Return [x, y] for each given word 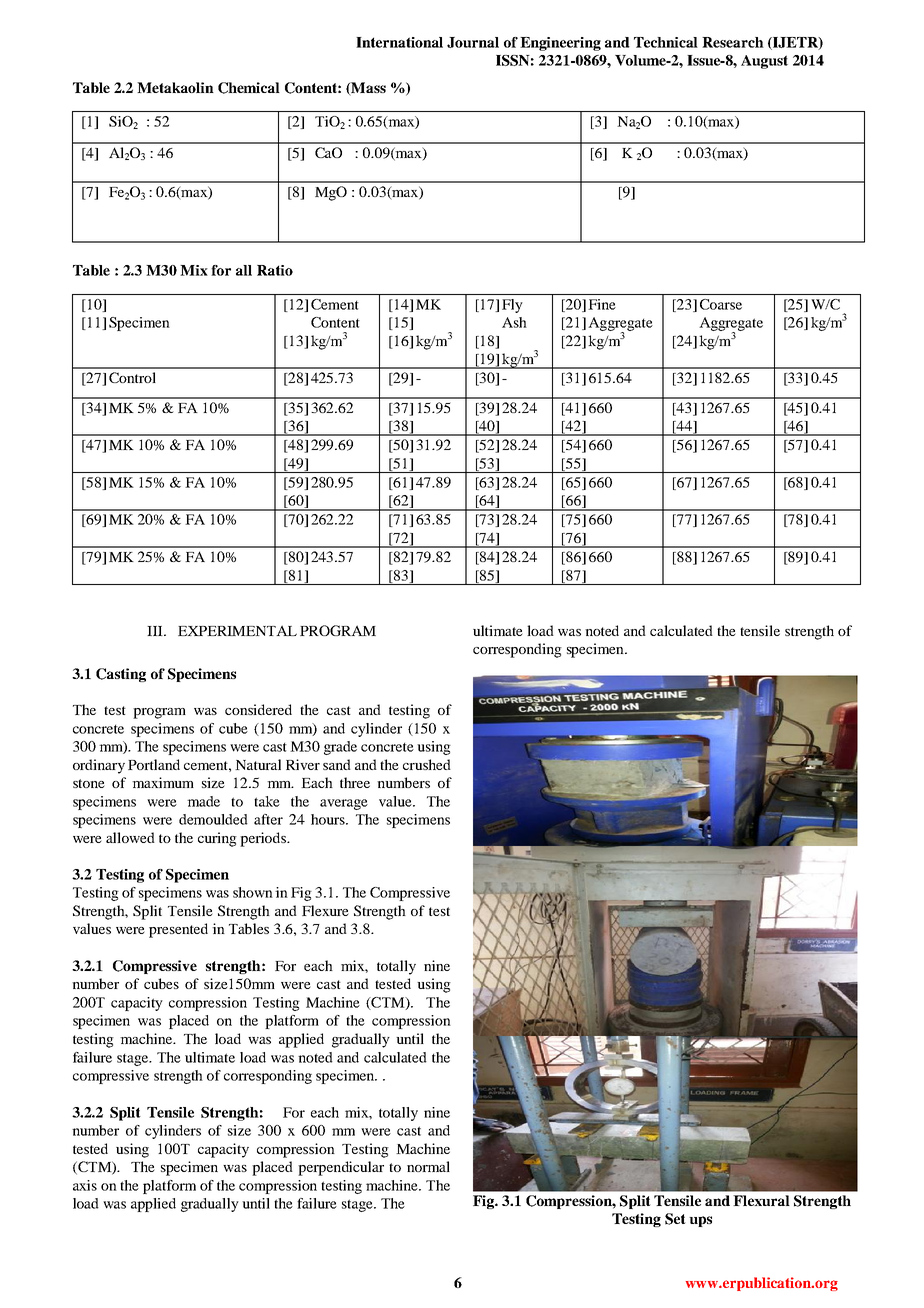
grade [340, 748]
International [399, 42]
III [156, 631]
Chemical [249, 88]
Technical [666, 42]
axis [85, 1185]
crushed [427, 764]
